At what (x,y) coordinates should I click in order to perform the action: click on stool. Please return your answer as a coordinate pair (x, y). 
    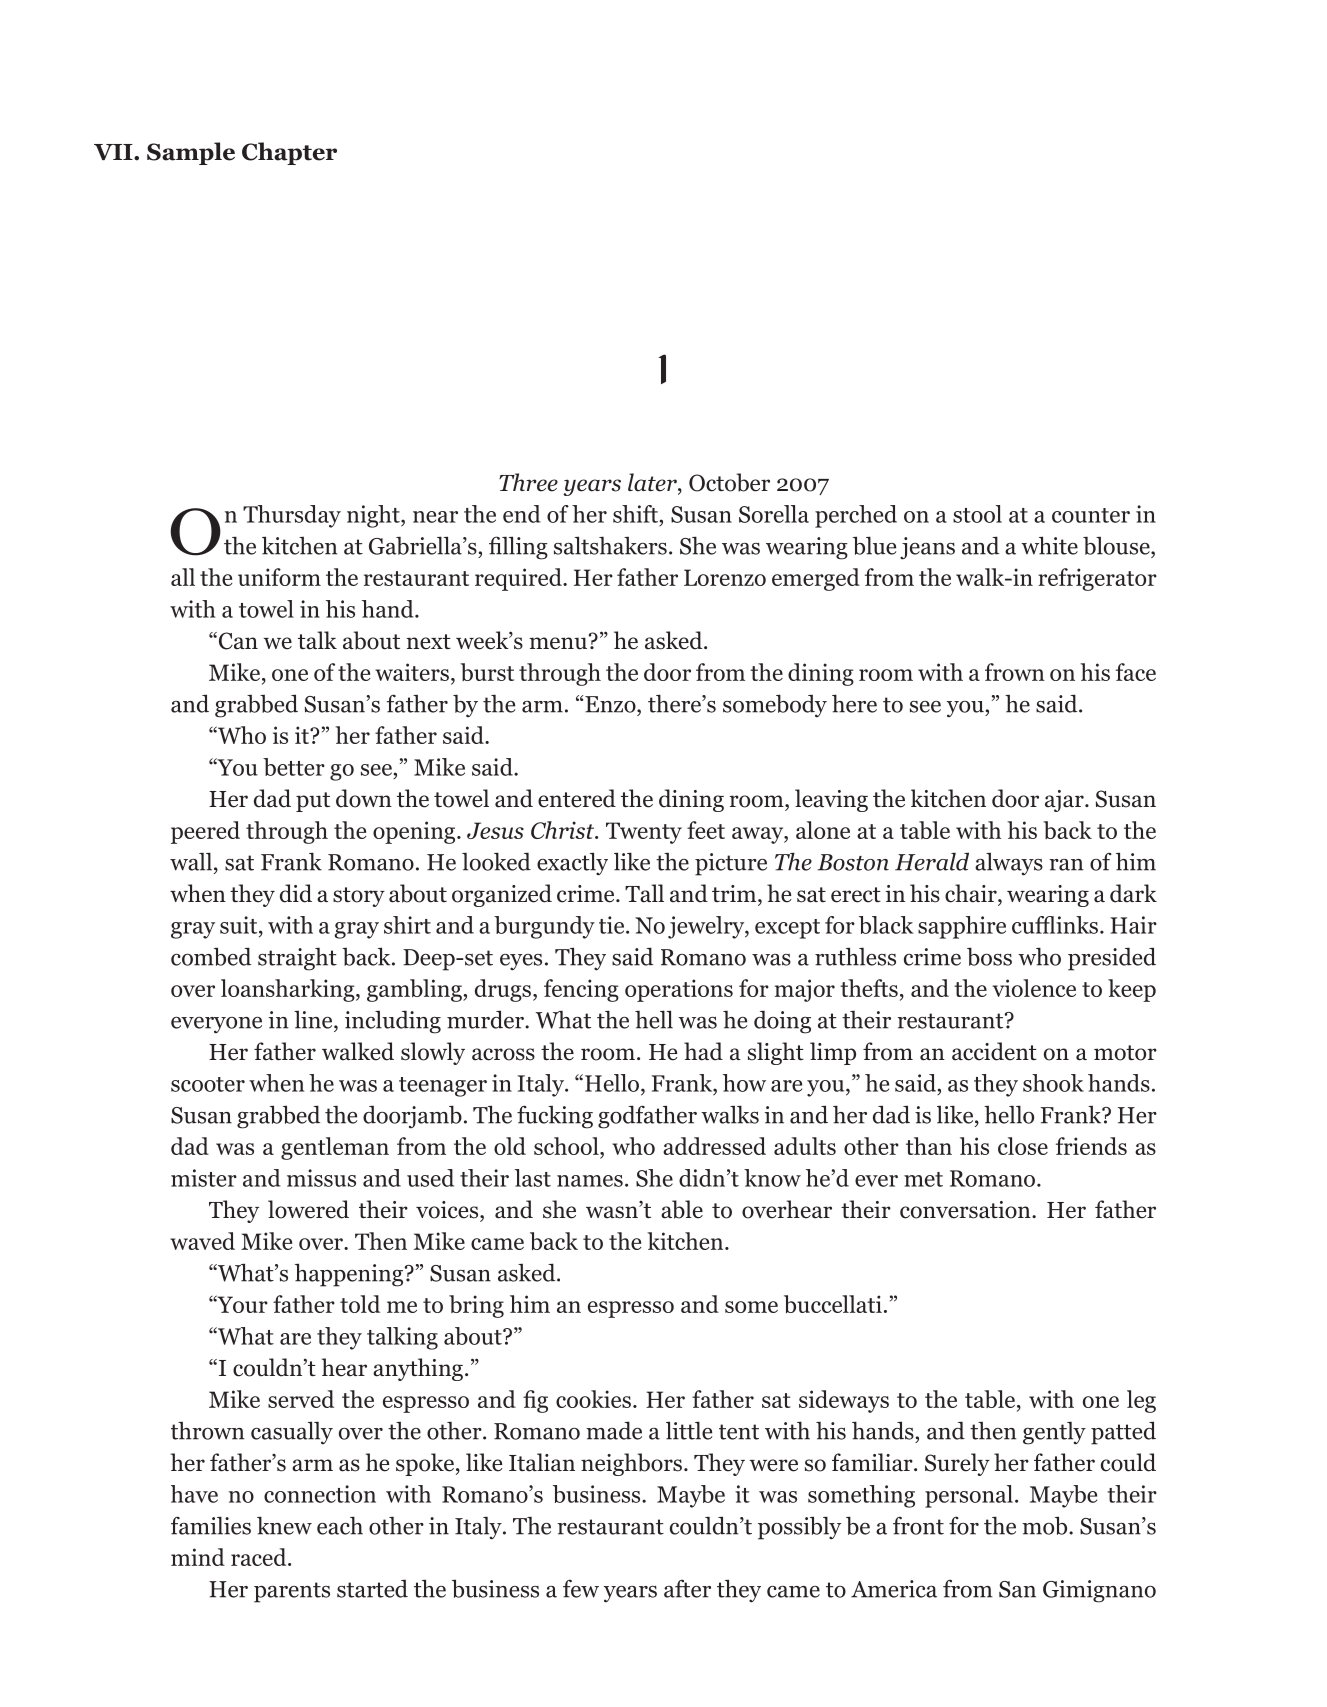
    Looking at the image, I should click on (977, 514).
